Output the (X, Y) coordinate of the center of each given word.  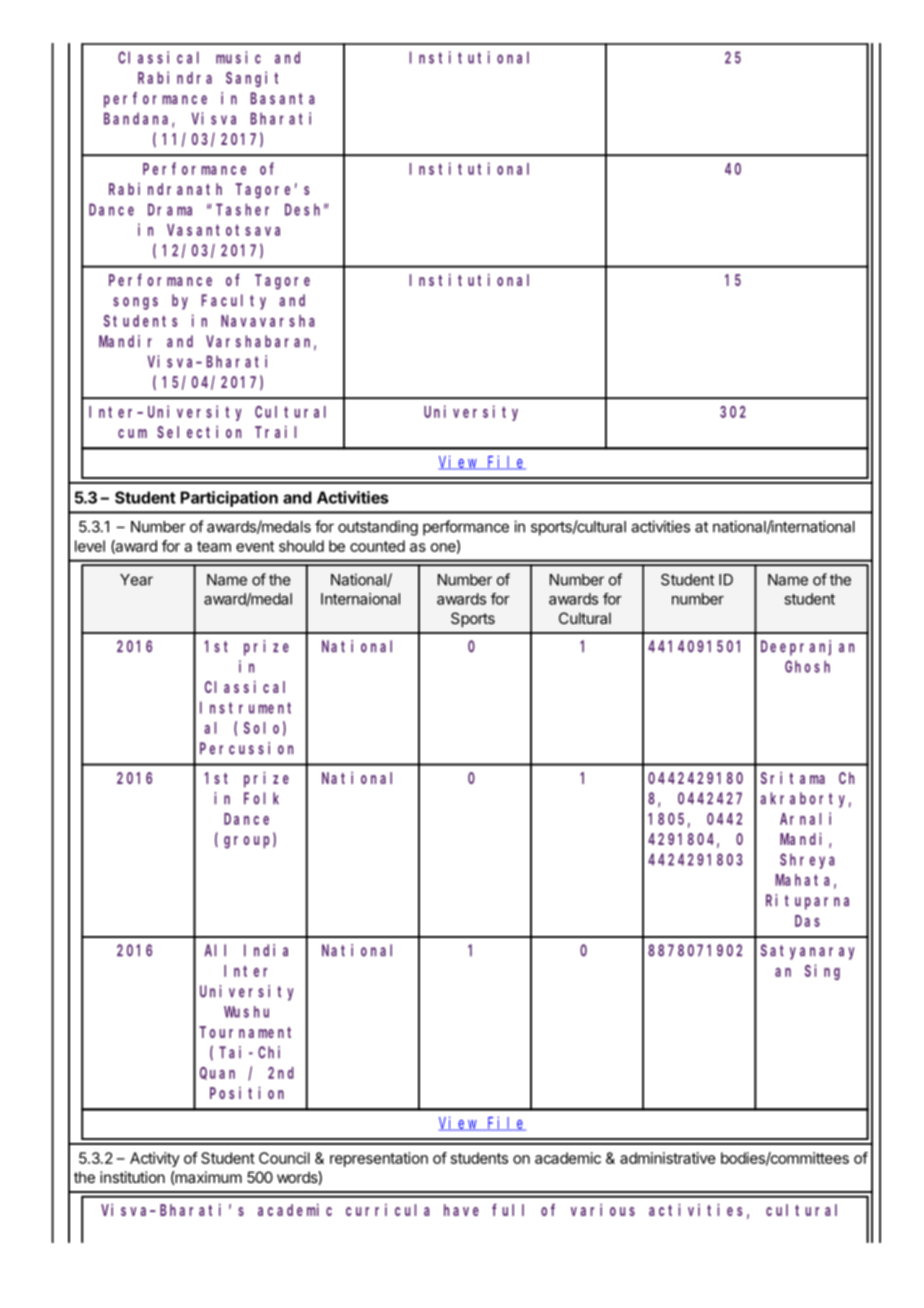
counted (377, 546)
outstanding (378, 528)
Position (247, 1092)
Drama (170, 210)
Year (136, 580)
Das (807, 921)
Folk (261, 798)
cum (132, 433)
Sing (822, 972)
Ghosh (807, 666)
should (301, 546)
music (238, 57)
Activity (155, 1159)
